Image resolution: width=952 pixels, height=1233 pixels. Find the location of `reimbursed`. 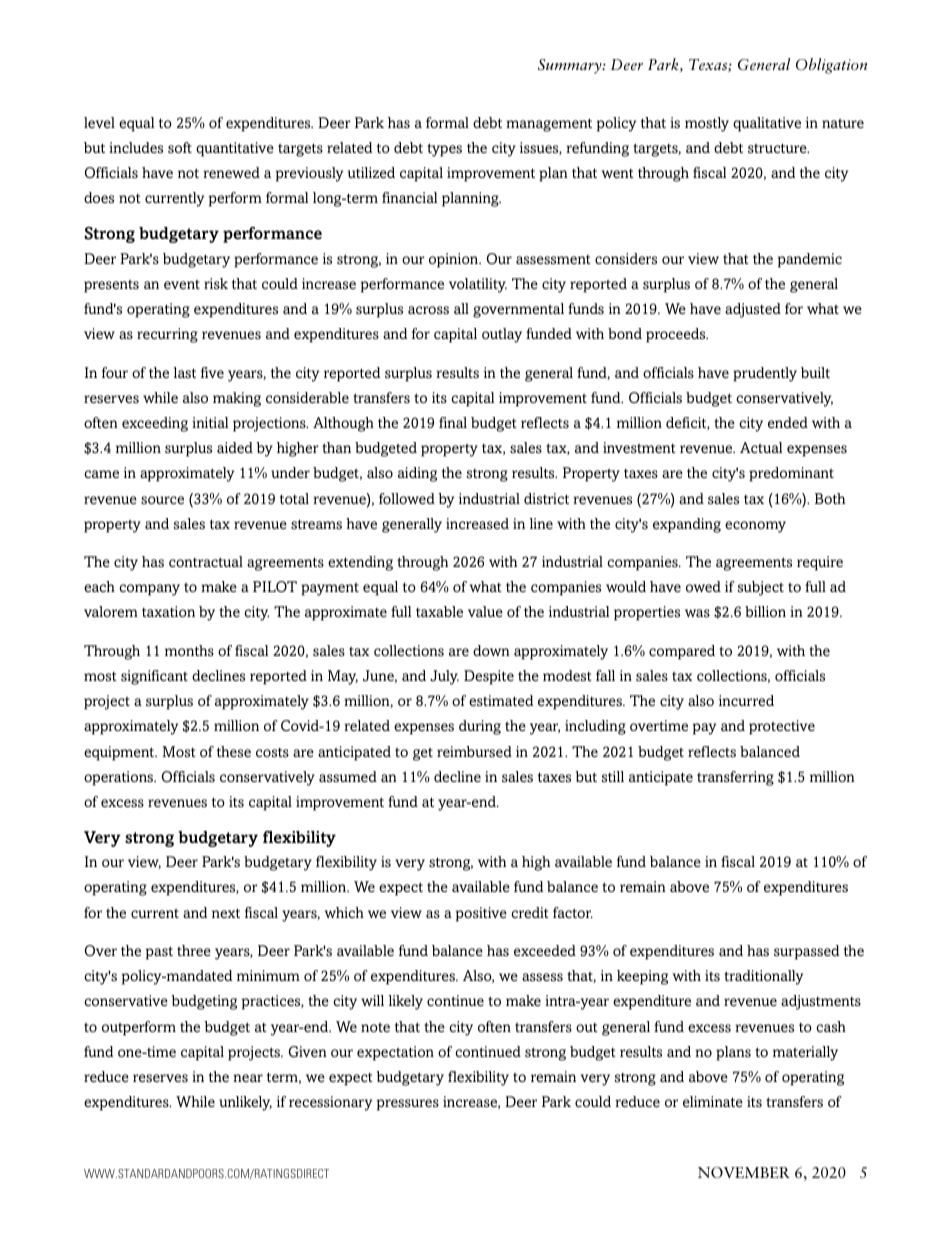

reimbursed is located at coordinates (474, 751).
